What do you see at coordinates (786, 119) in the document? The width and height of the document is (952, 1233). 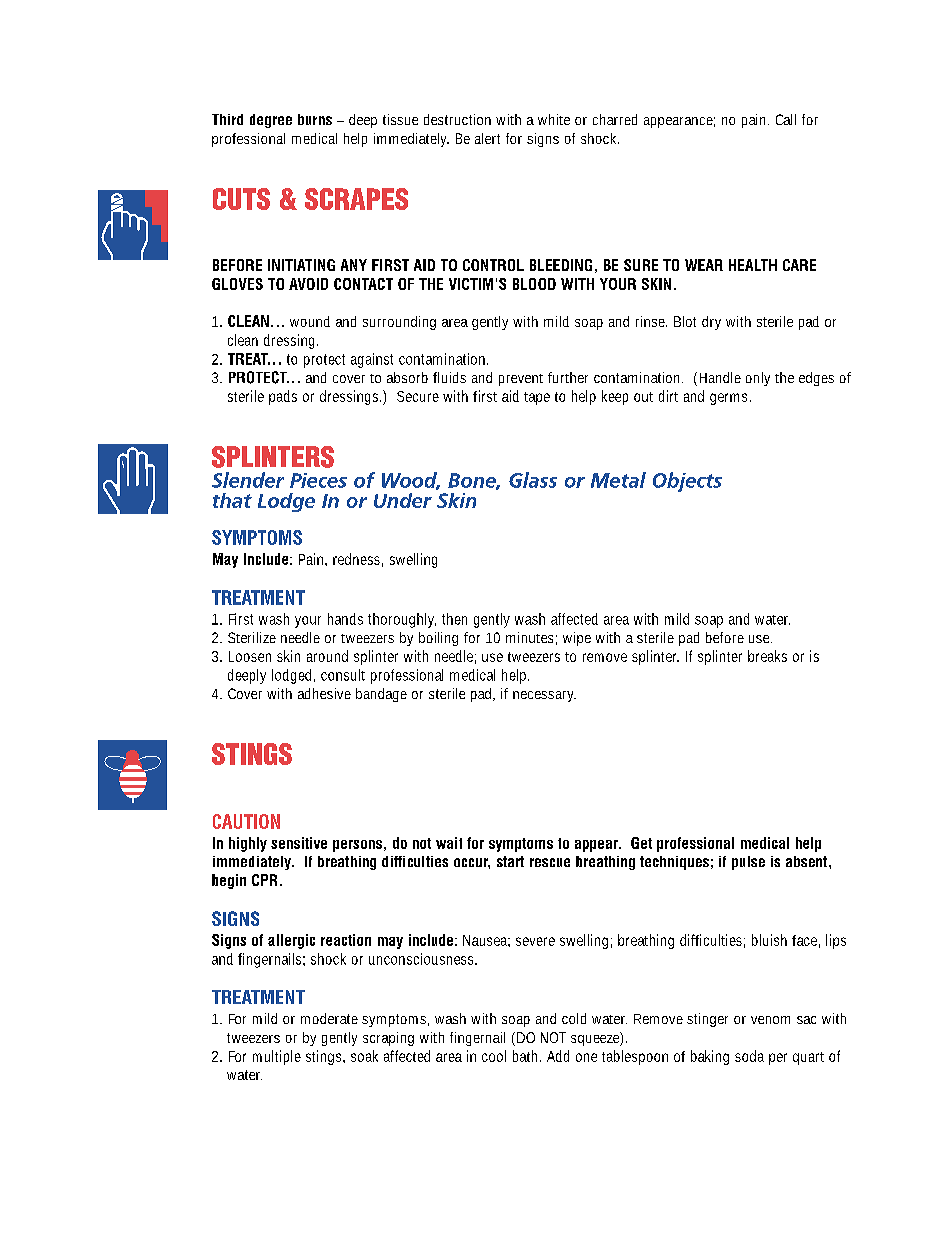 I see `Call` at bounding box center [786, 119].
